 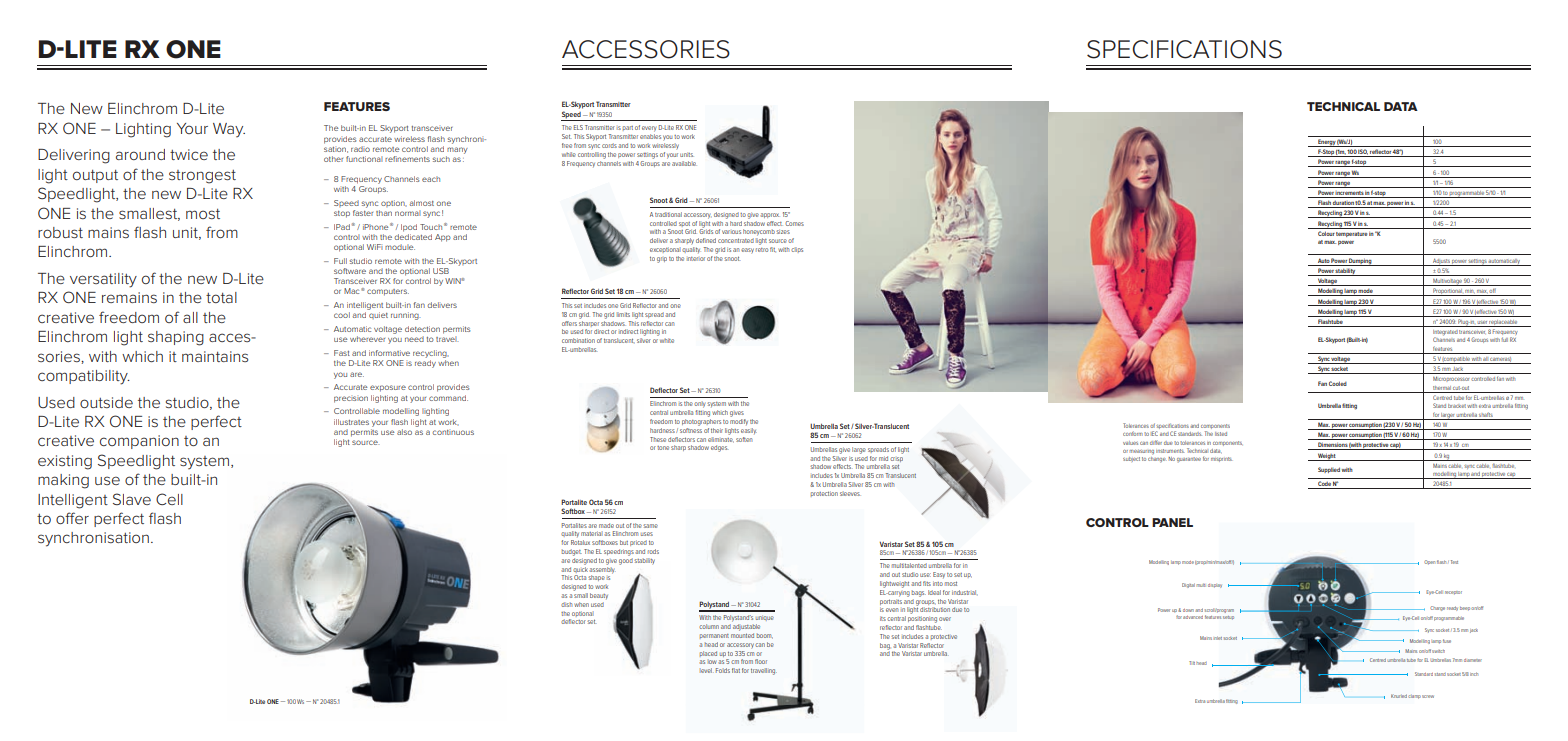 I want to click on total, so click(x=221, y=297).
